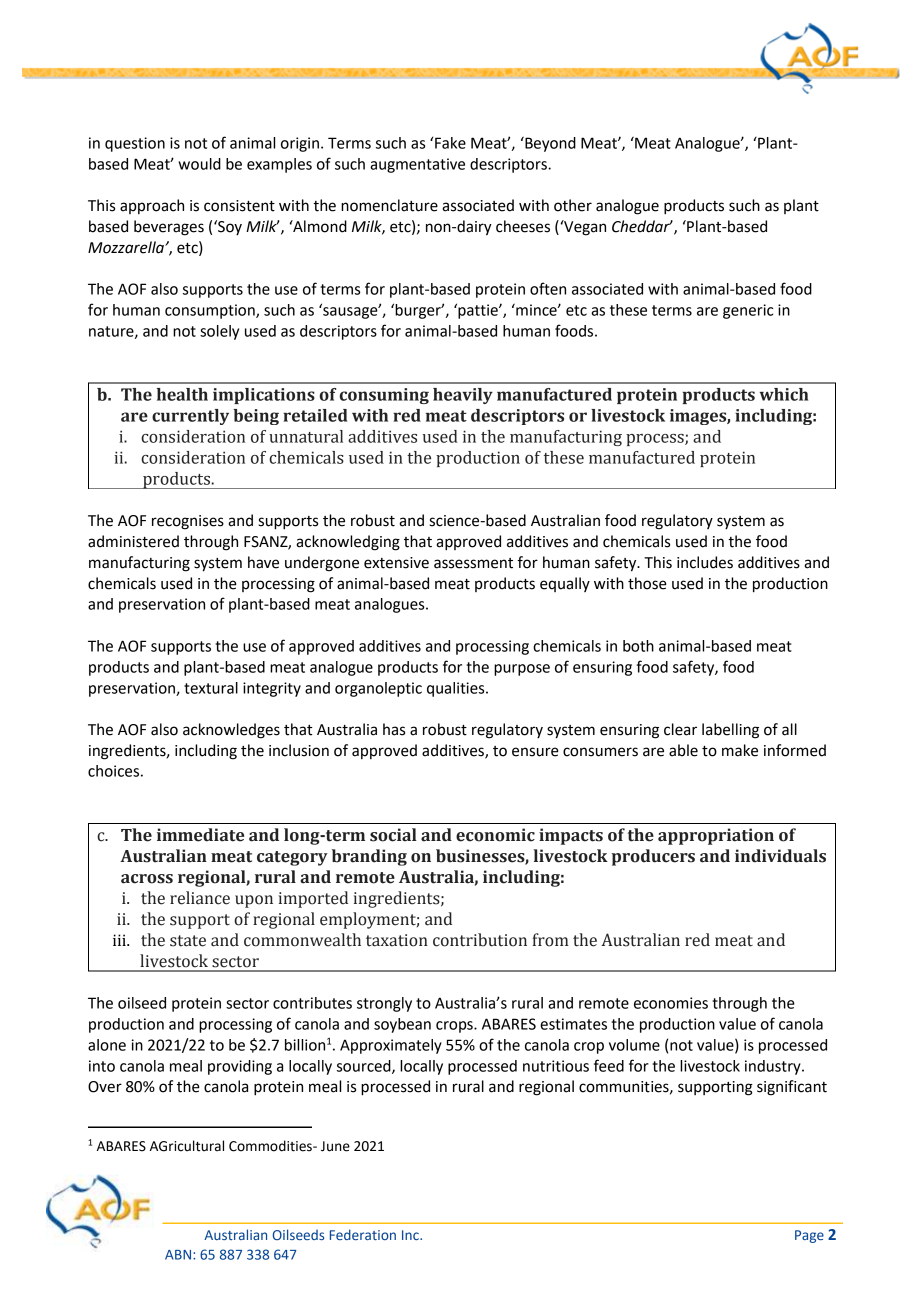  What do you see at coordinates (178, 1255) in the document?
I see `ABN` at bounding box center [178, 1255].
